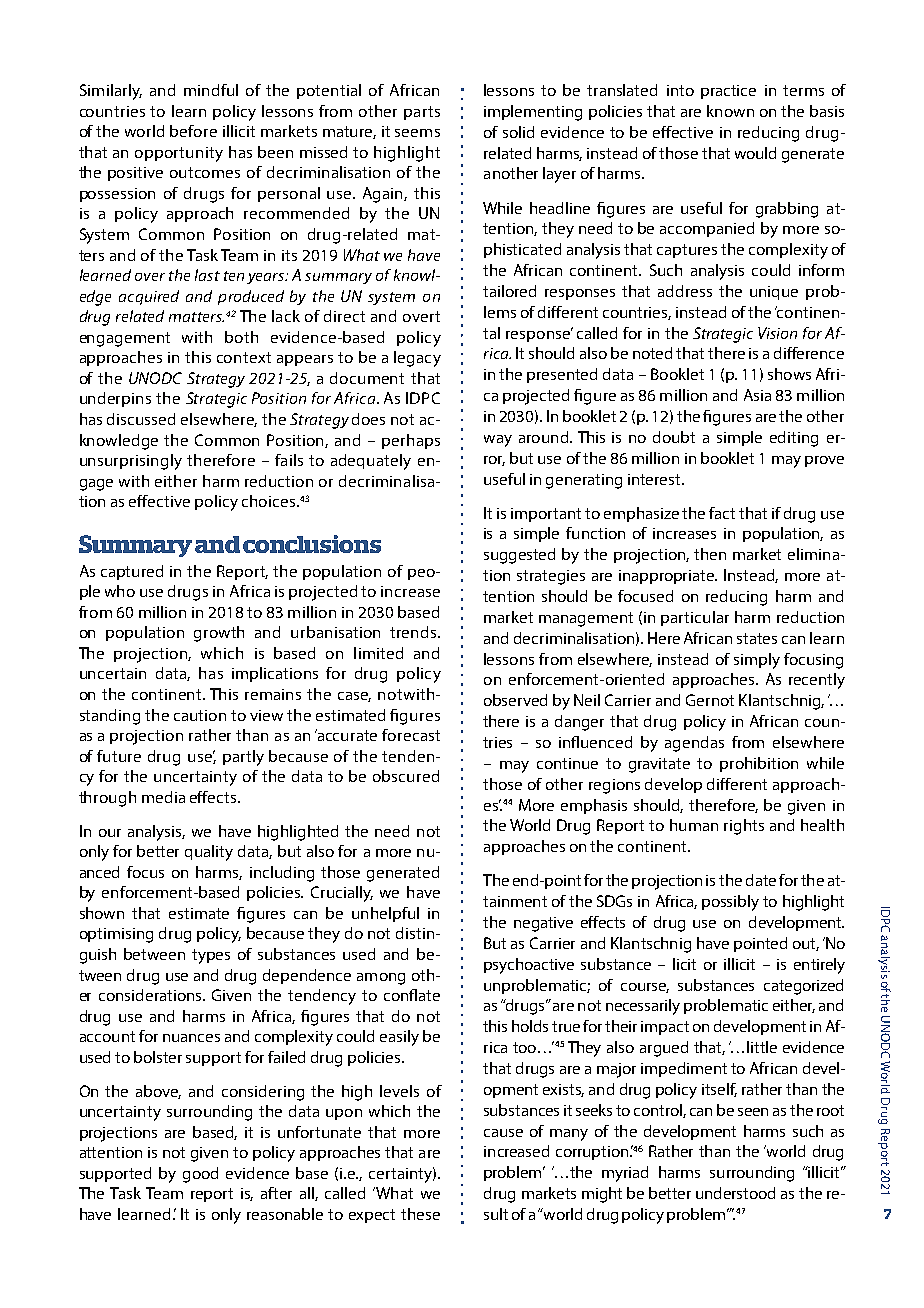  What do you see at coordinates (219, 634) in the document?
I see `growth` at bounding box center [219, 634].
